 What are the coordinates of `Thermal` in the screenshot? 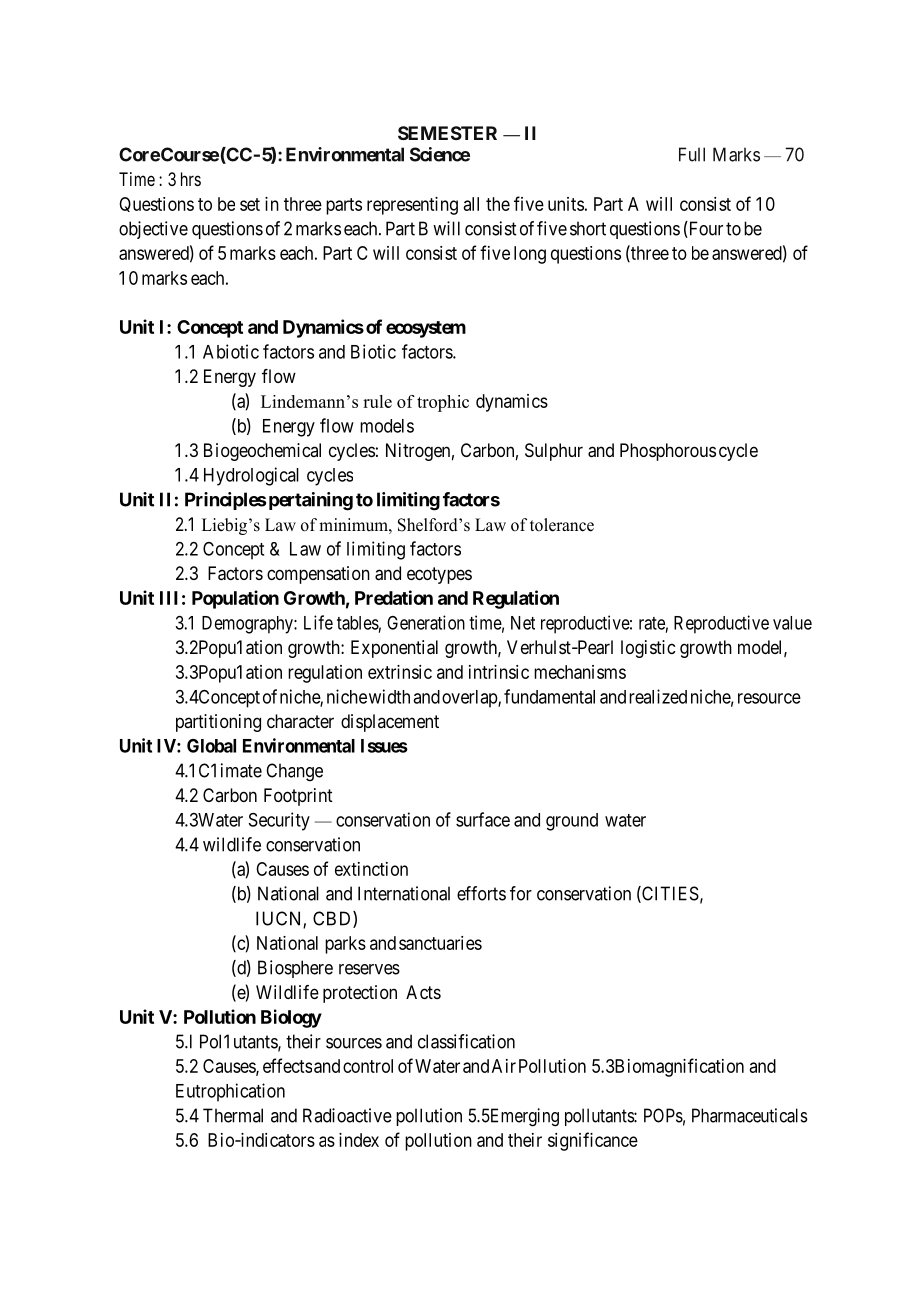 It's located at (233, 1115).
